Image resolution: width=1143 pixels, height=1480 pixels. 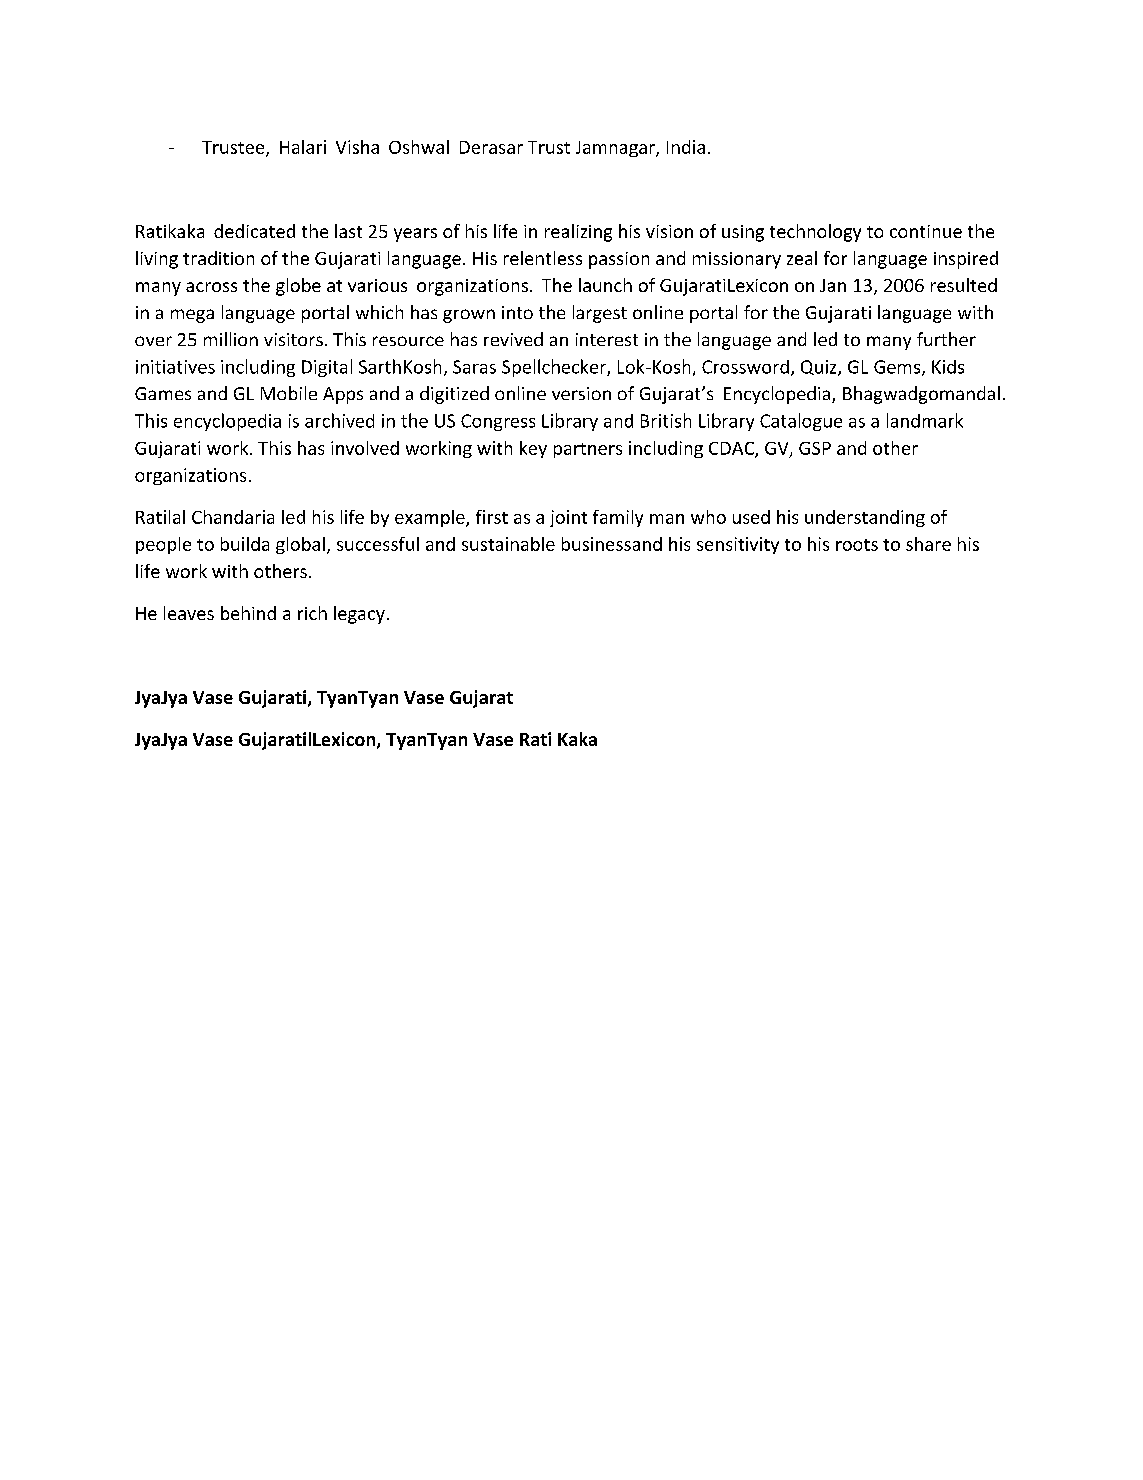 What do you see at coordinates (508, 544) in the screenshot?
I see `sustainable` at bounding box center [508, 544].
